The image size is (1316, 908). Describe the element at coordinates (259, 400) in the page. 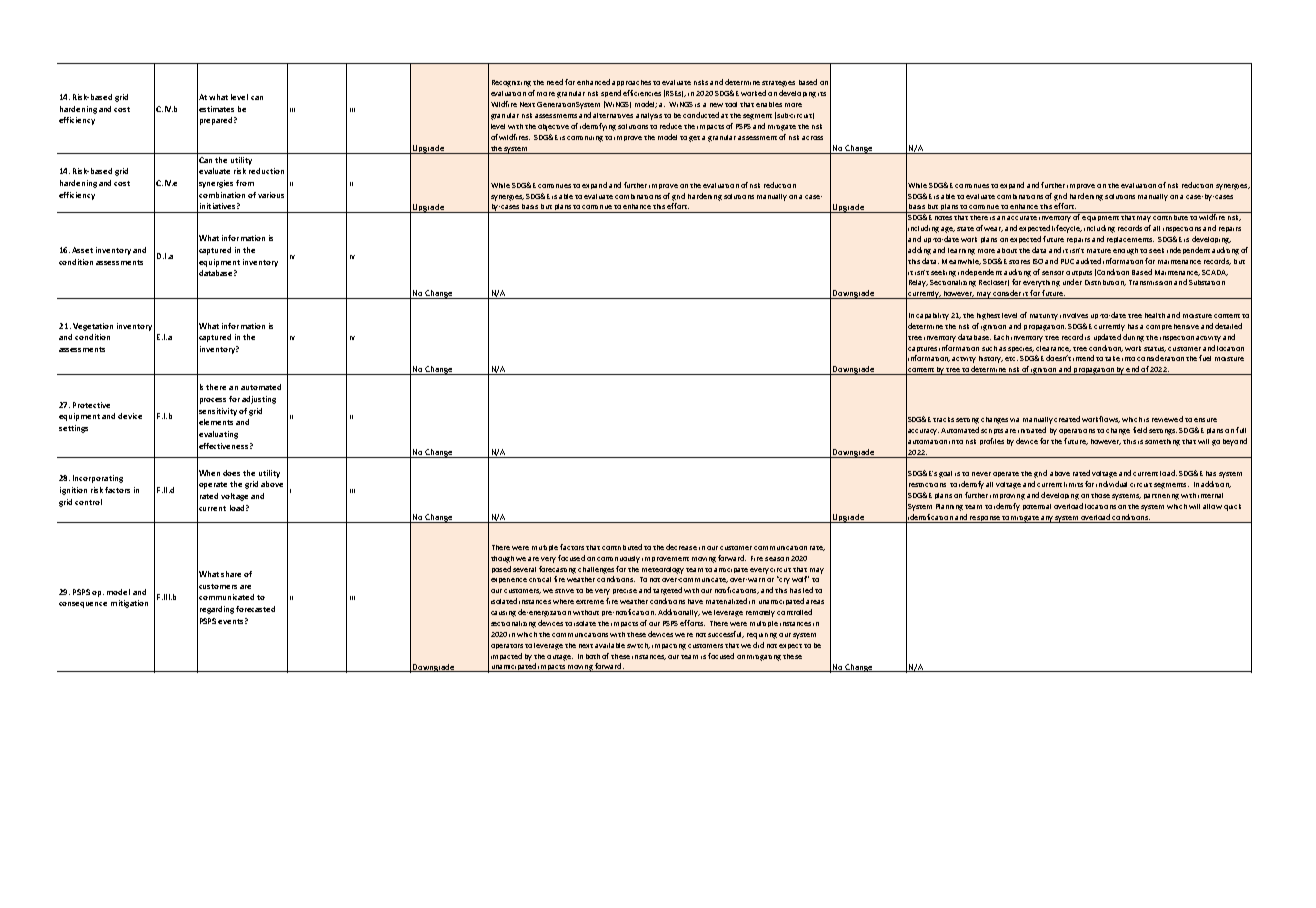

I see `adjusting` at that location.
